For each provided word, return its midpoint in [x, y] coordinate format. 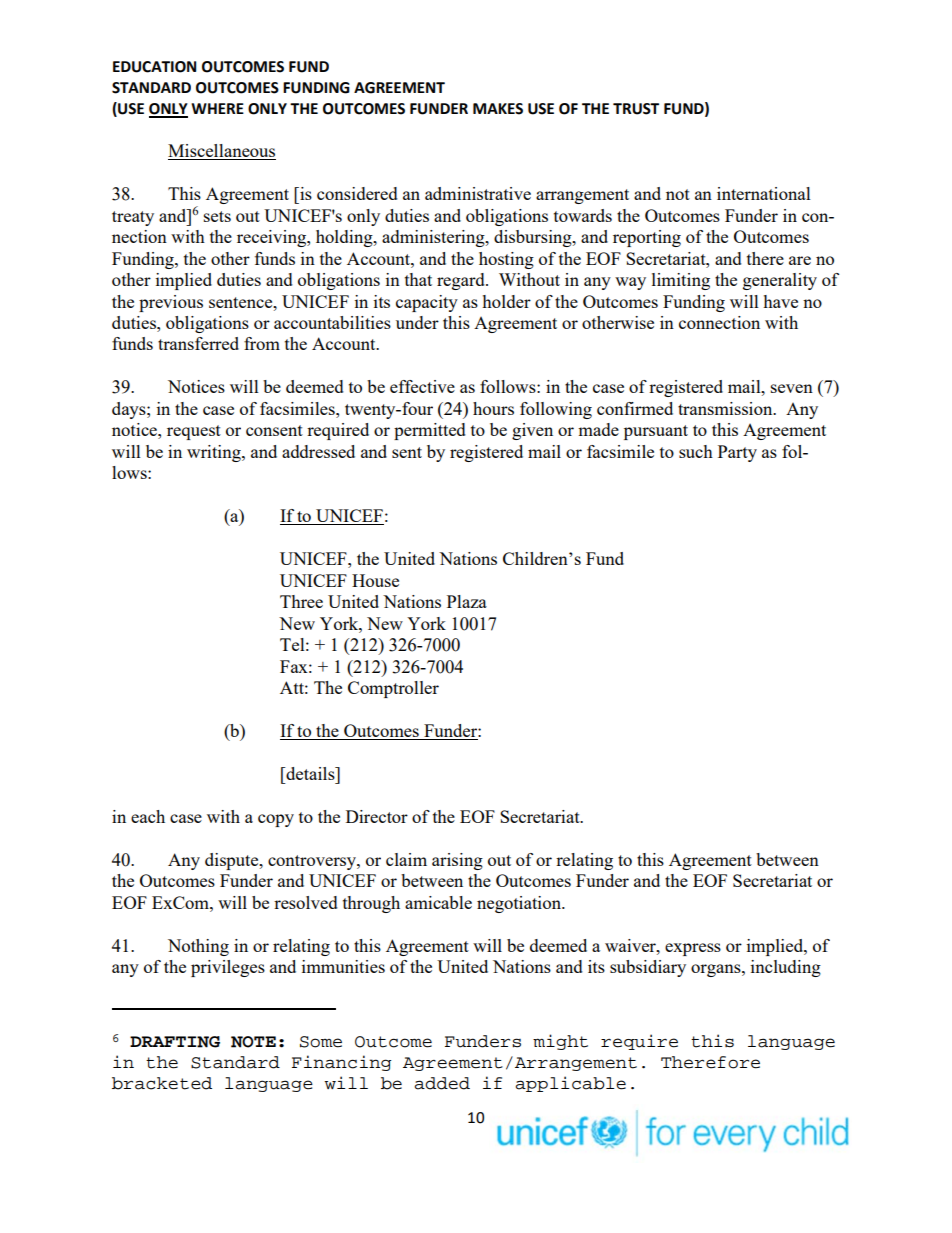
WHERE [217, 108]
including [786, 968]
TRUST [636, 109]
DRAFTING [175, 1042]
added [442, 1083]
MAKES [498, 109]
